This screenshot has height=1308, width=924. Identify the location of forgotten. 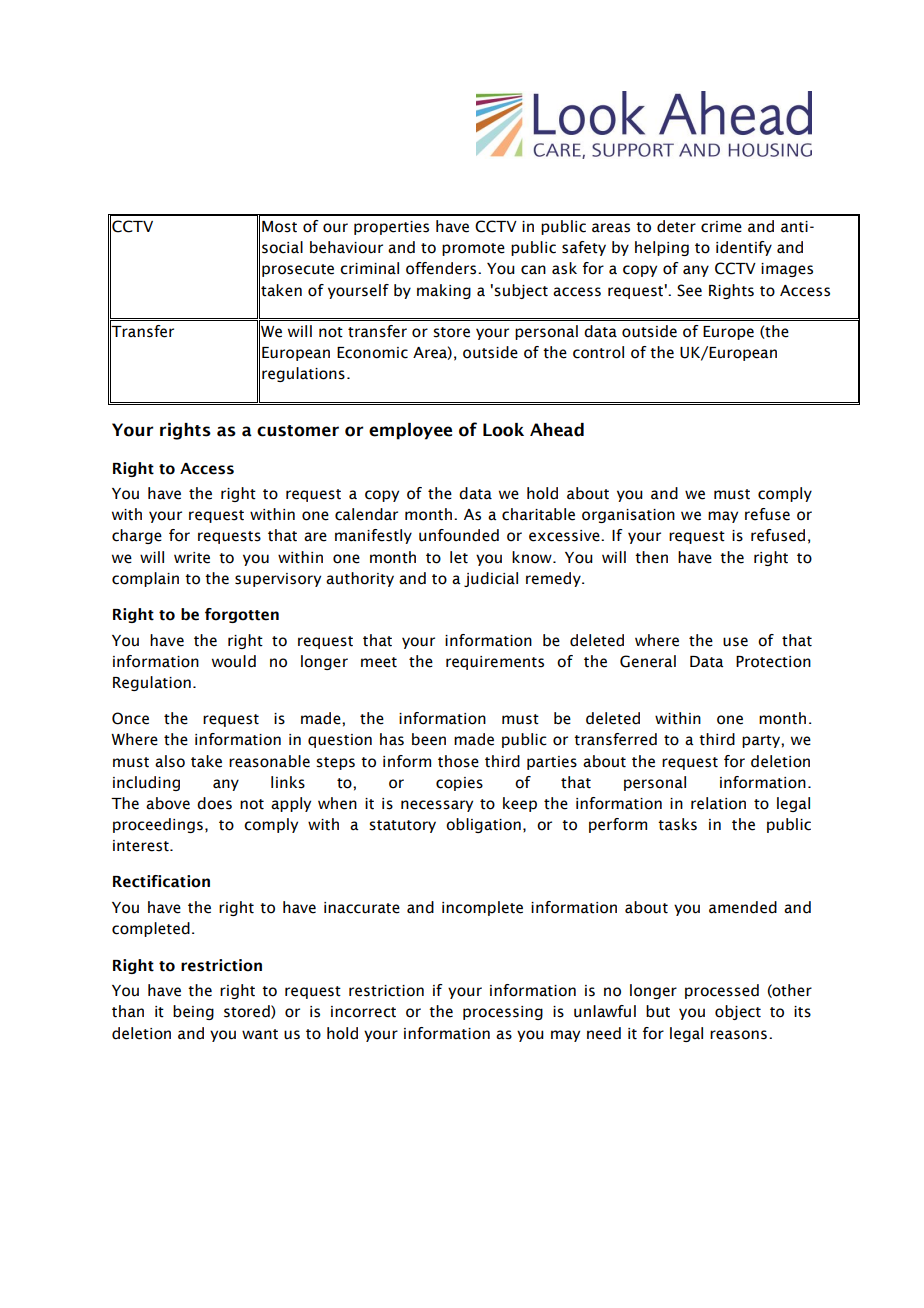
(242, 615).
